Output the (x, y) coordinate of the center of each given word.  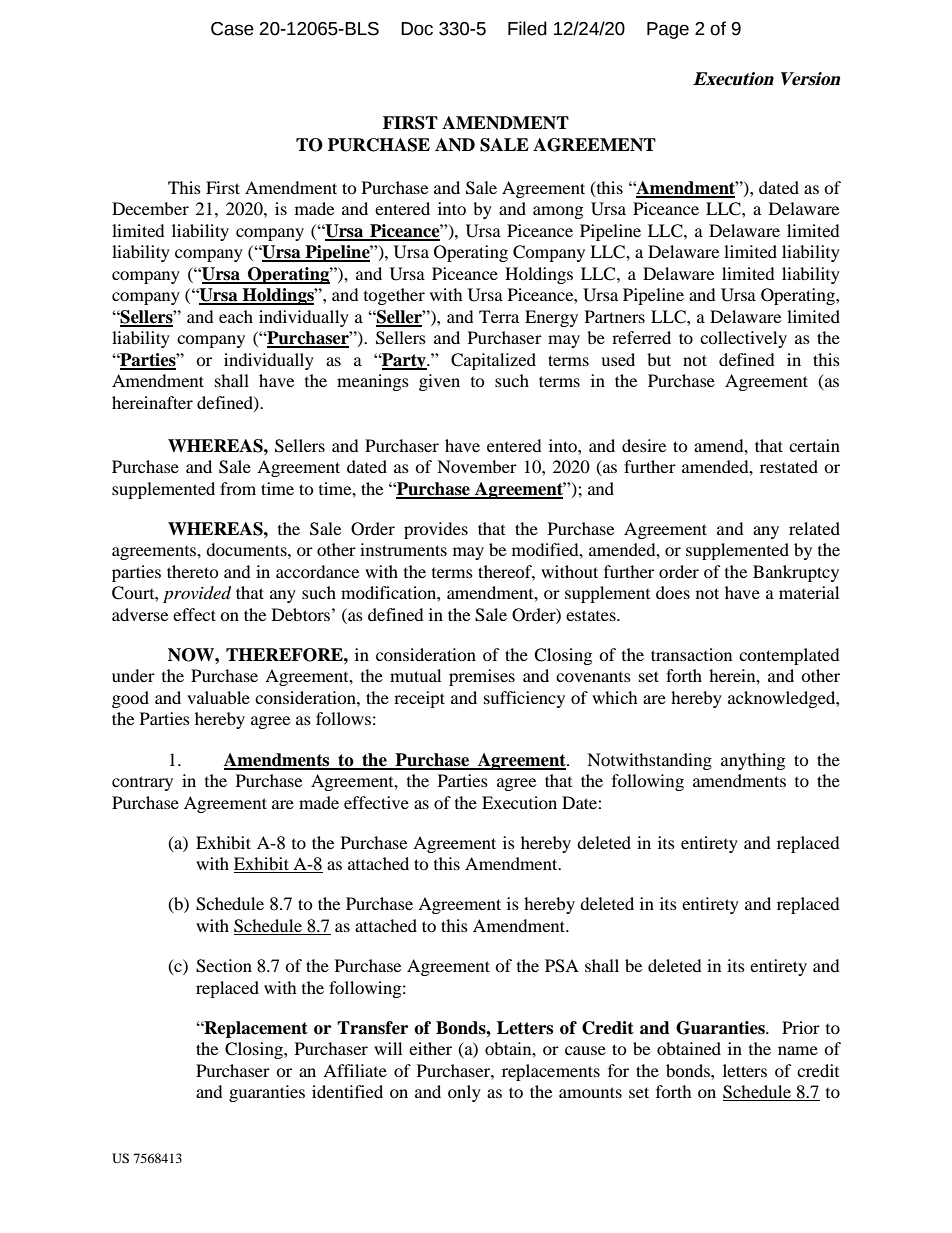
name (798, 1050)
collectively (743, 339)
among (558, 212)
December (150, 208)
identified (347, 1091)
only (464, 1093)
